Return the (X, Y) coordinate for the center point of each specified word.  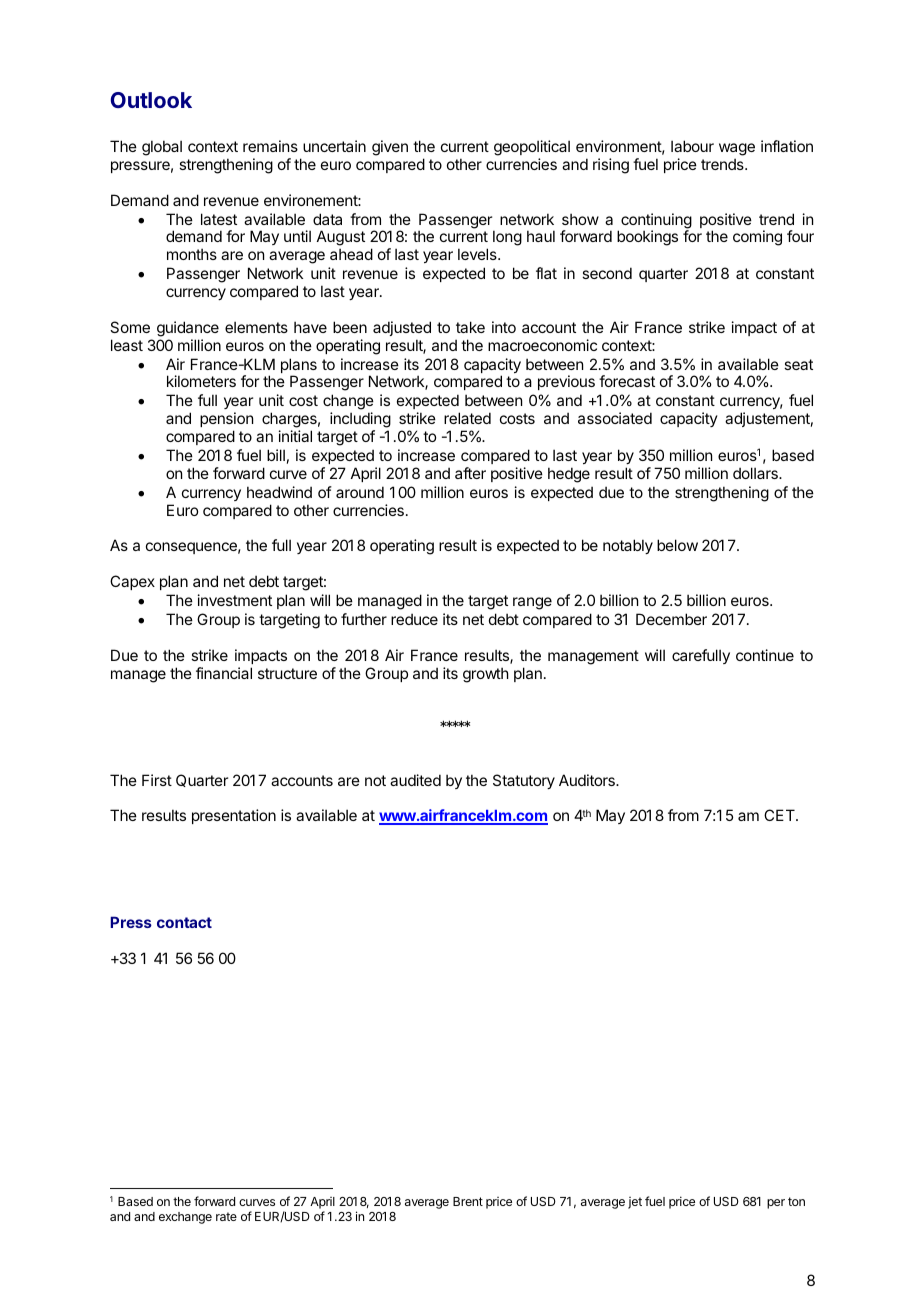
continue (765, 655)
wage (737, 149)
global (162, 148)
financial (224, 673)
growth (486, 675)
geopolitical (532, 148)
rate (226, 1216)
